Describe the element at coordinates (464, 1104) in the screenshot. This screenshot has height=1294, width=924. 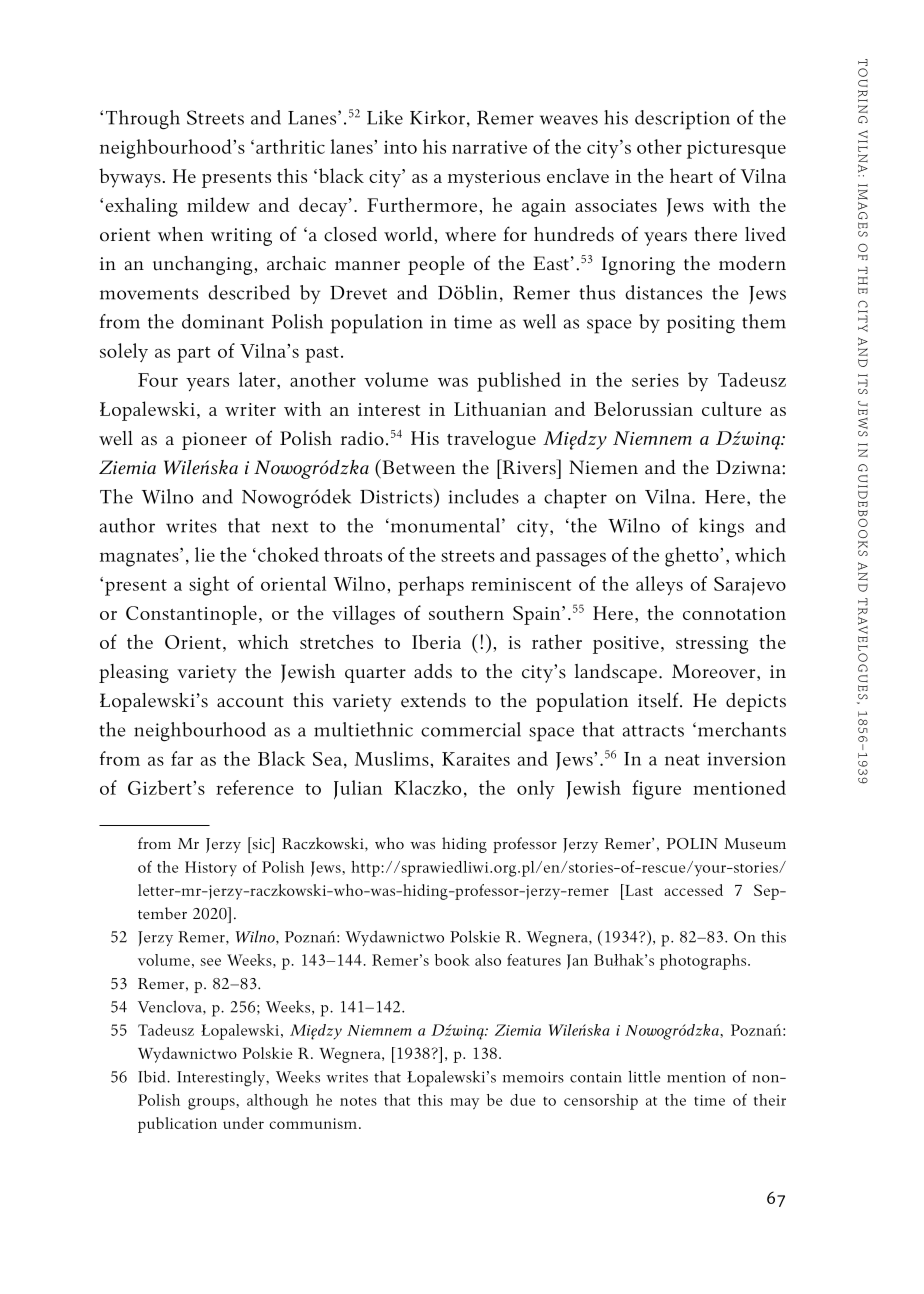
I see `may` at that location.
